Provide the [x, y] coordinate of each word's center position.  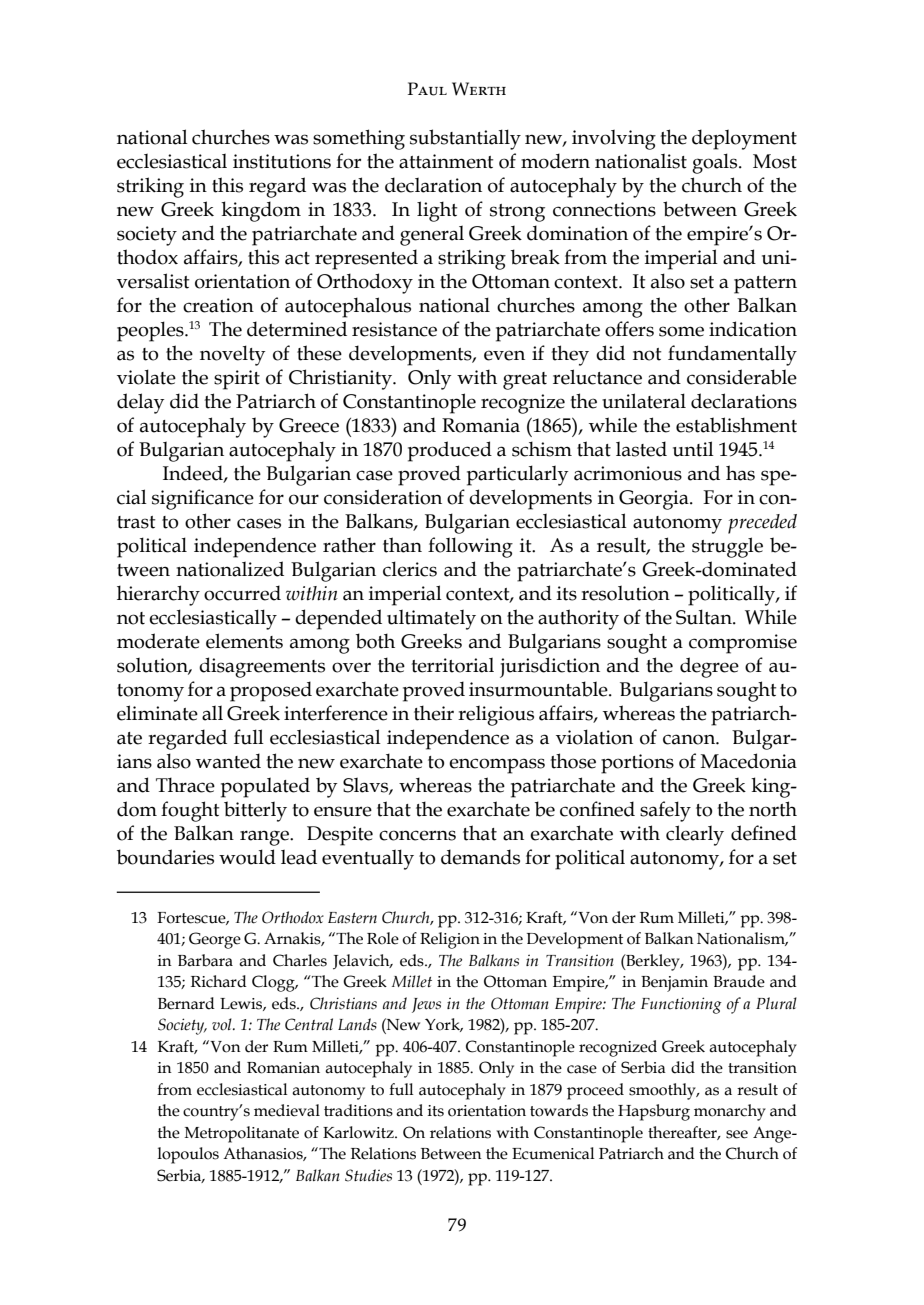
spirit [237, 380]
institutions [282, 161]
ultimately [431, 619]
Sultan [705, 617]
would [247, 857]
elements [244, 641]
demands [480, 857]
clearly [695, 835]
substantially [465, 139]
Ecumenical [553, 1153]
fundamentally [732, 355]
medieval [287, 1110]
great [525, 381]
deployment [744, 139]
